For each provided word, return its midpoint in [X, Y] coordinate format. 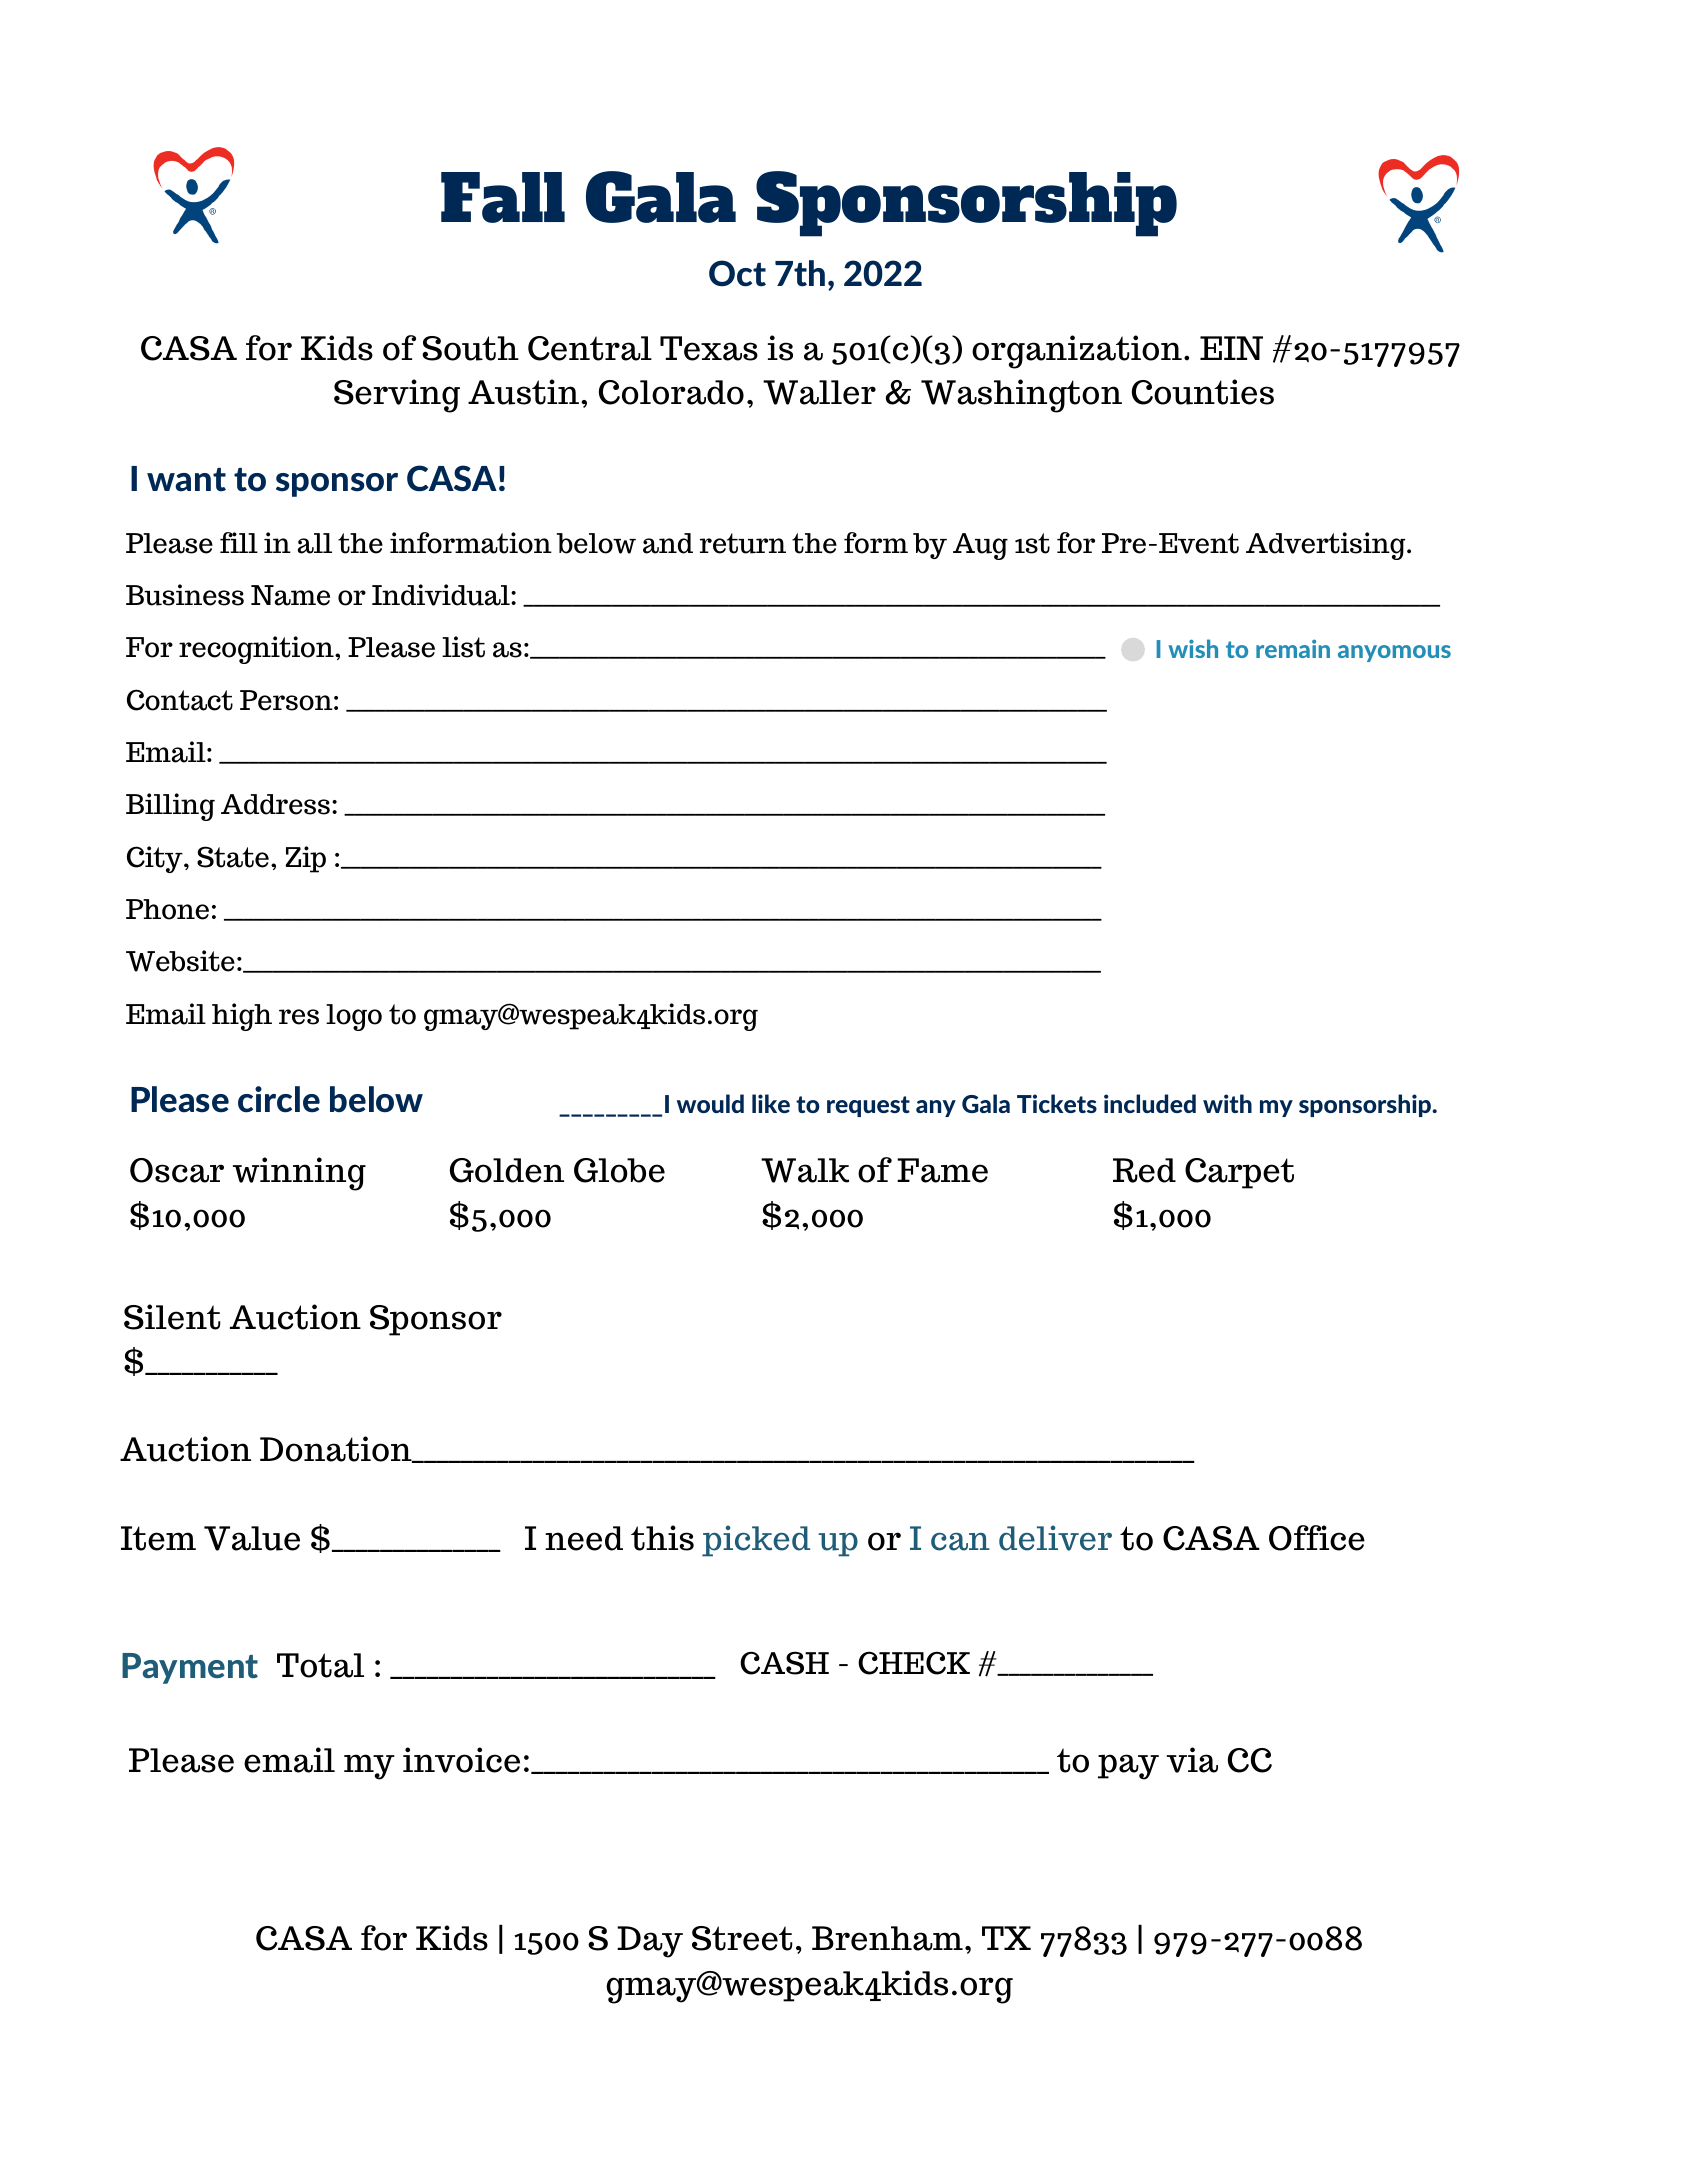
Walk [805, 1170]
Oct [737, 273]
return [743, 543]
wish [1193, 648]
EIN [1231, 348]
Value [252, 1538]
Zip [306, 859]
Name [290, 595]
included [1150, 1103]
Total [320, 1665]
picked [756, 1541]
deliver [1055, 1538]
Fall [503, 197]
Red [1144, 1170]
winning [299, 1174]
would [710, 1103]
